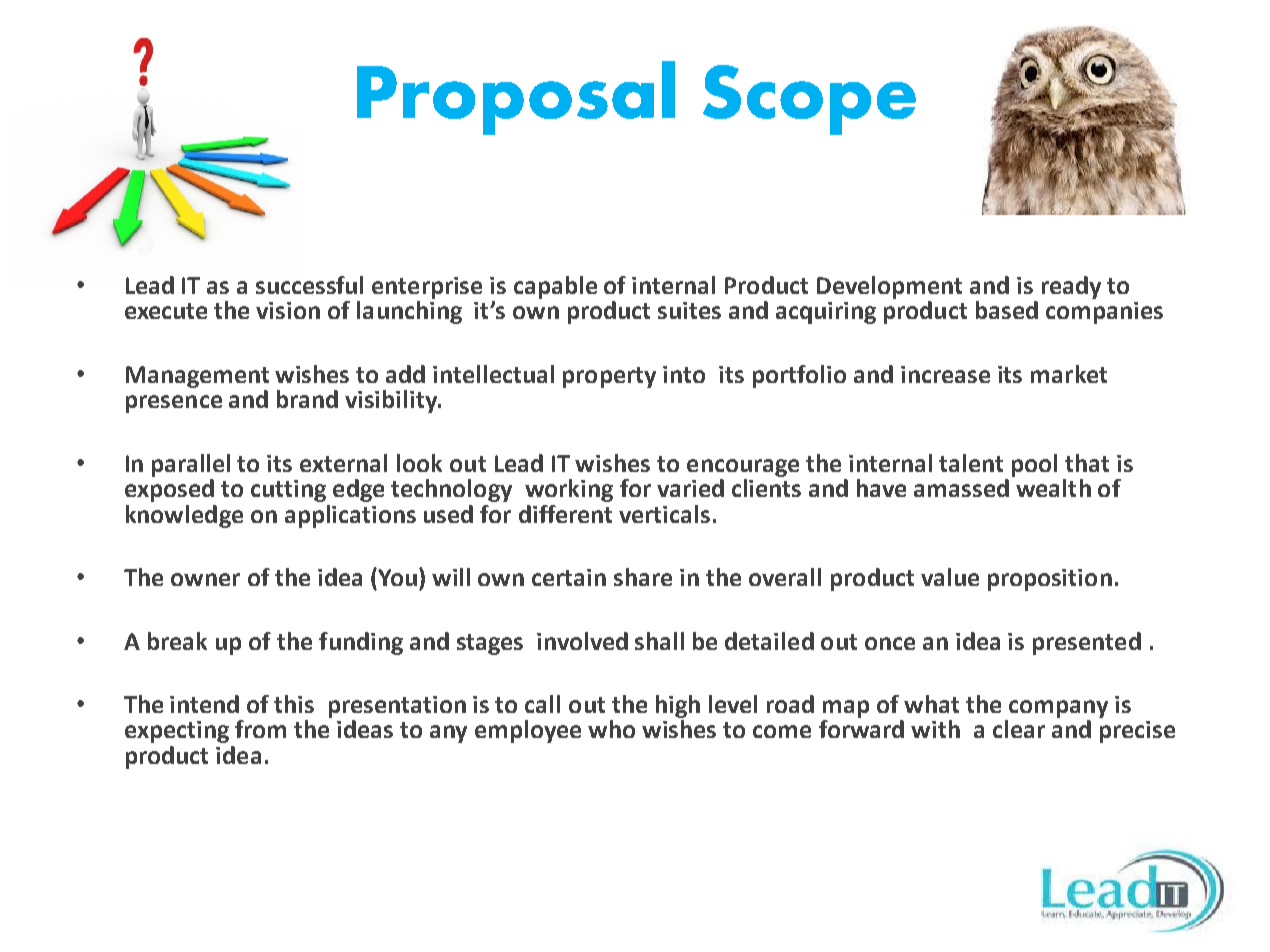  What do you see at coordinates (643, 577) in the screenshot?
I see `share` at bounding box center [643, 577].
